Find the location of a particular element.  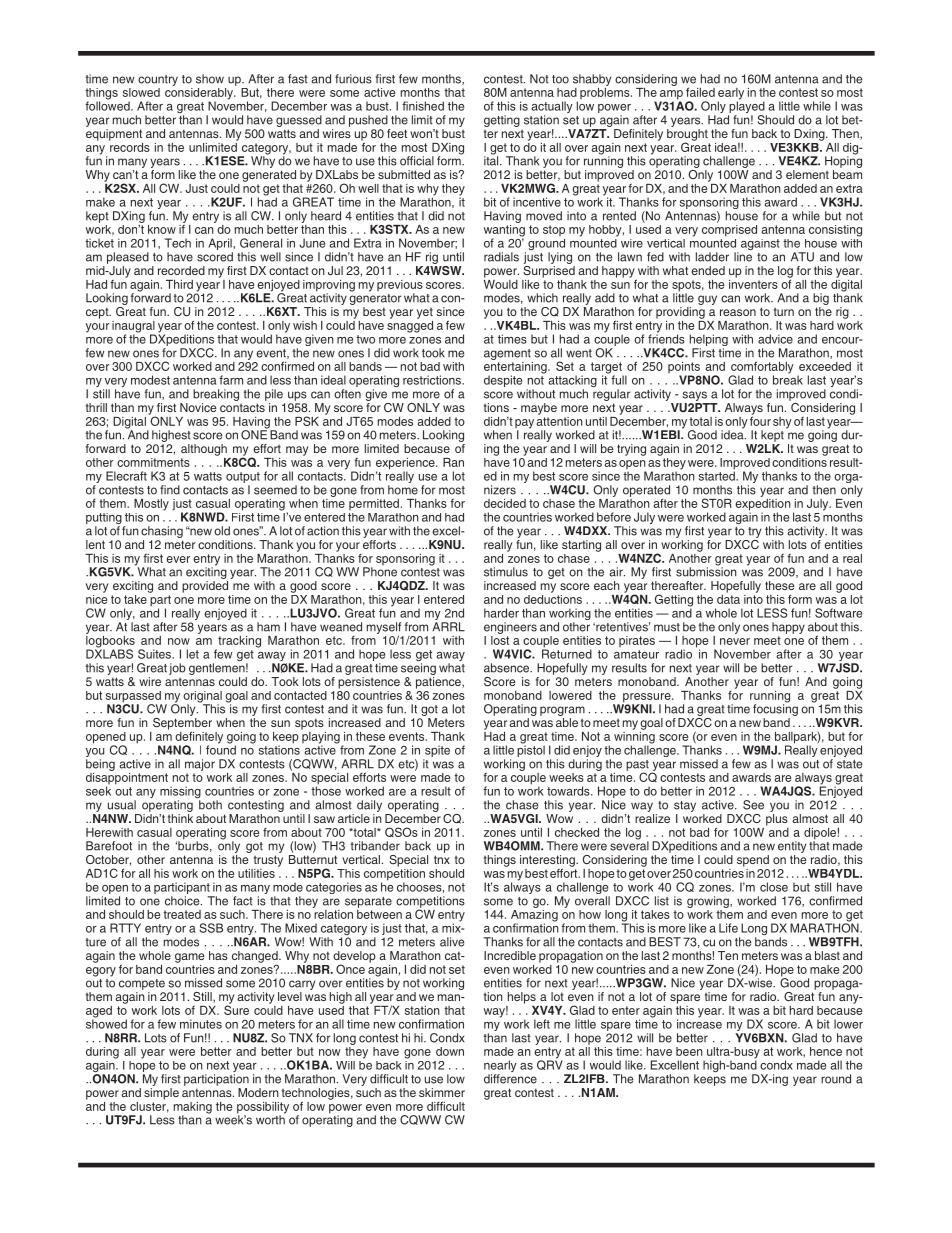

stimulus is located at coordinates (506, 572).
